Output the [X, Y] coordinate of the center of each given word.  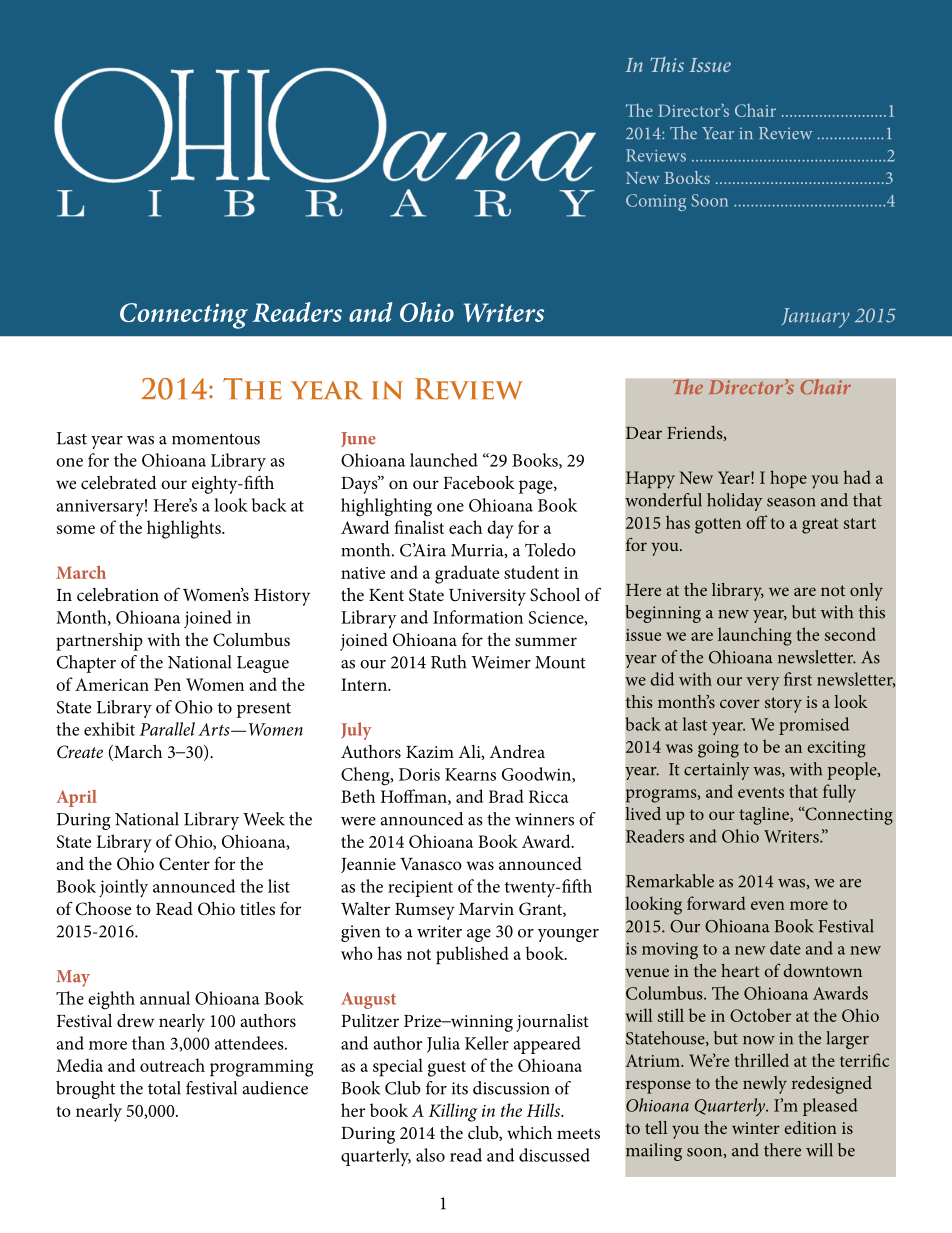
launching [755, 636]
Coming [656, 202]
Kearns [470, 774]
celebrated [119, 482]
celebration [118, 594]
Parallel [167, 729]
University [487, 597]
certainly [716, 771]
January [815, 318]
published [472, 955]
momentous [216, 439]
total [164, 1088]
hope [788, 479]
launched [444, 460]
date [785, 948]
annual [165, 998]
